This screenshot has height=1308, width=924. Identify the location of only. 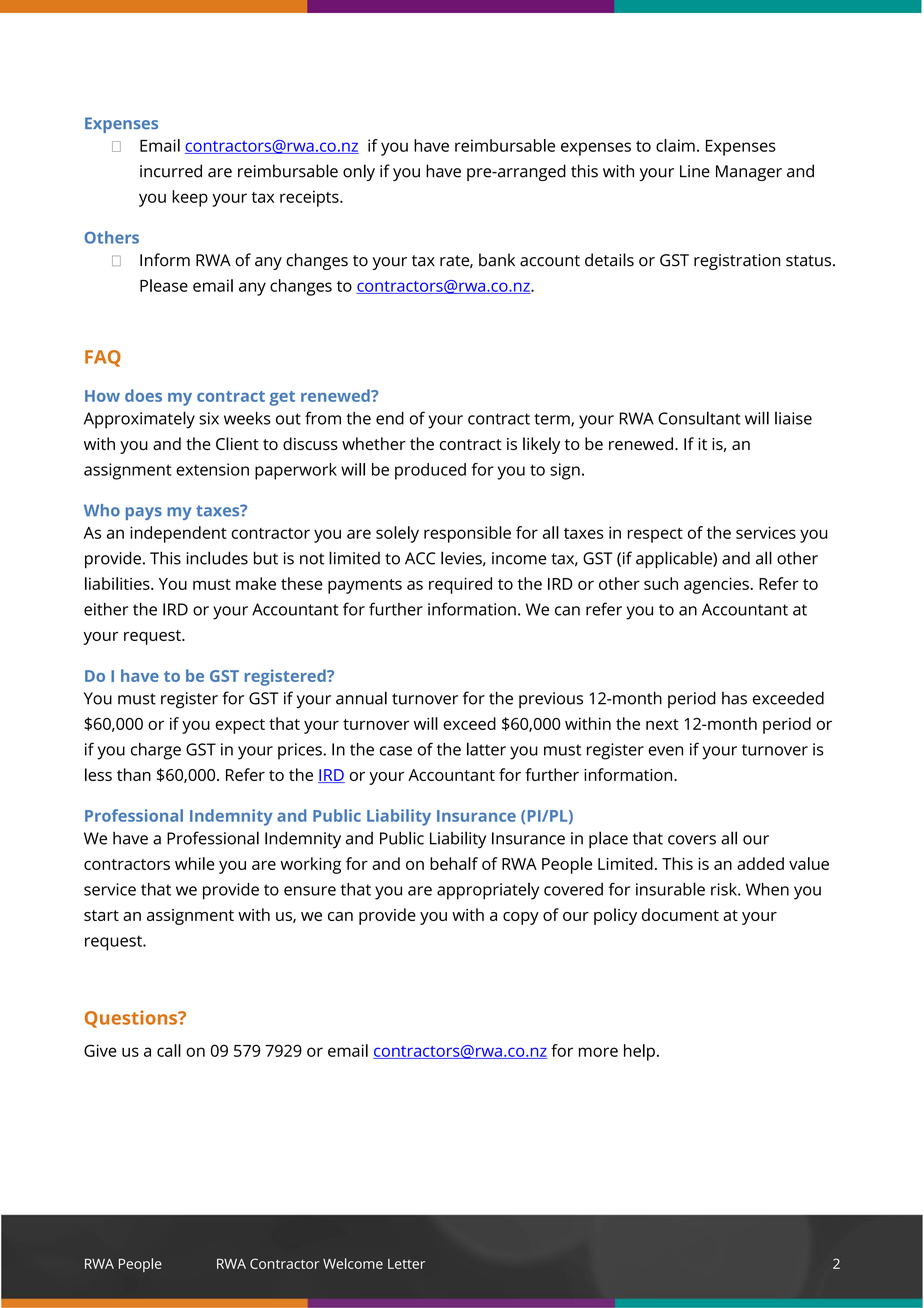
(359, 172).
